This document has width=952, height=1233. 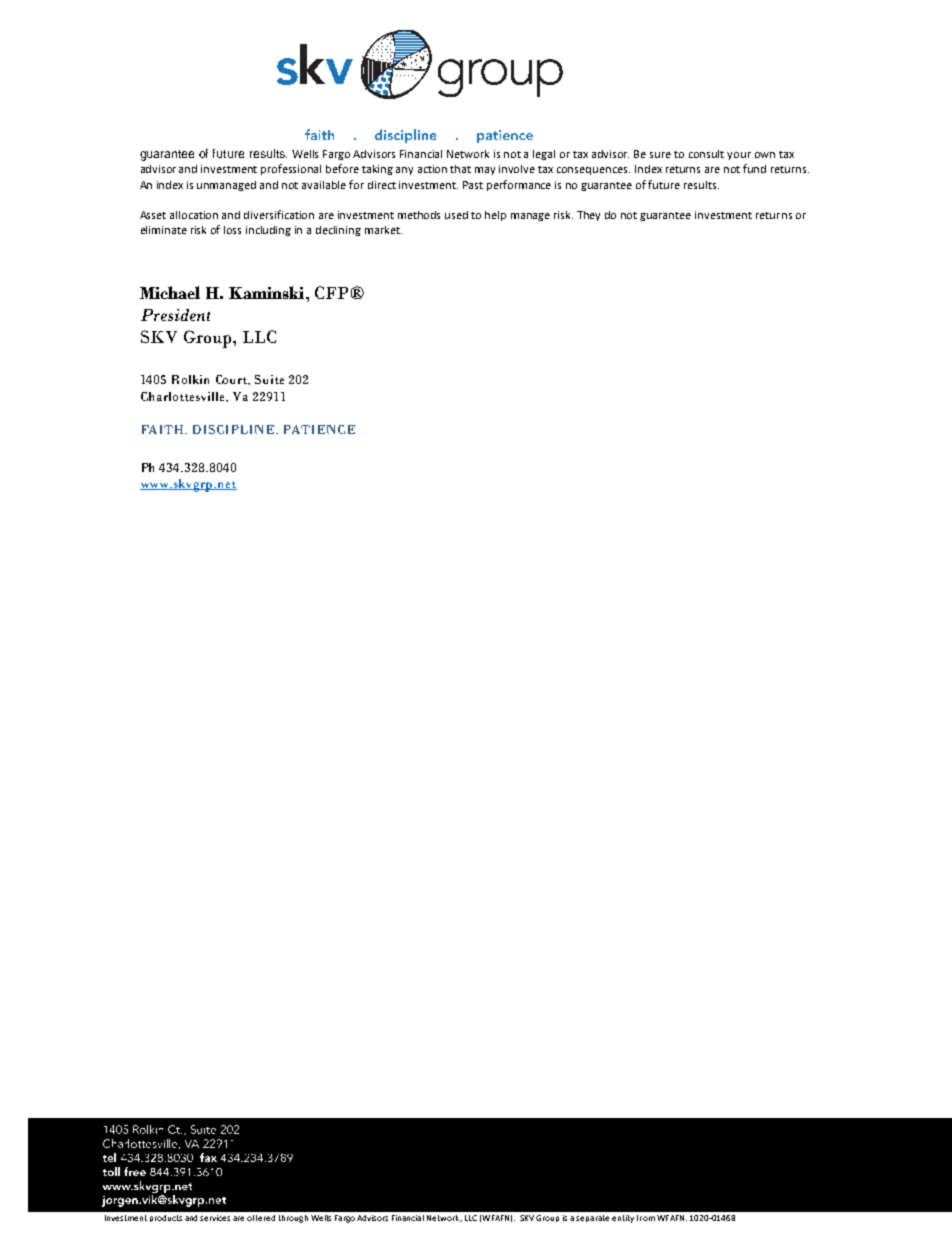 I want to click on separate, so click(x=592, y=1218).
